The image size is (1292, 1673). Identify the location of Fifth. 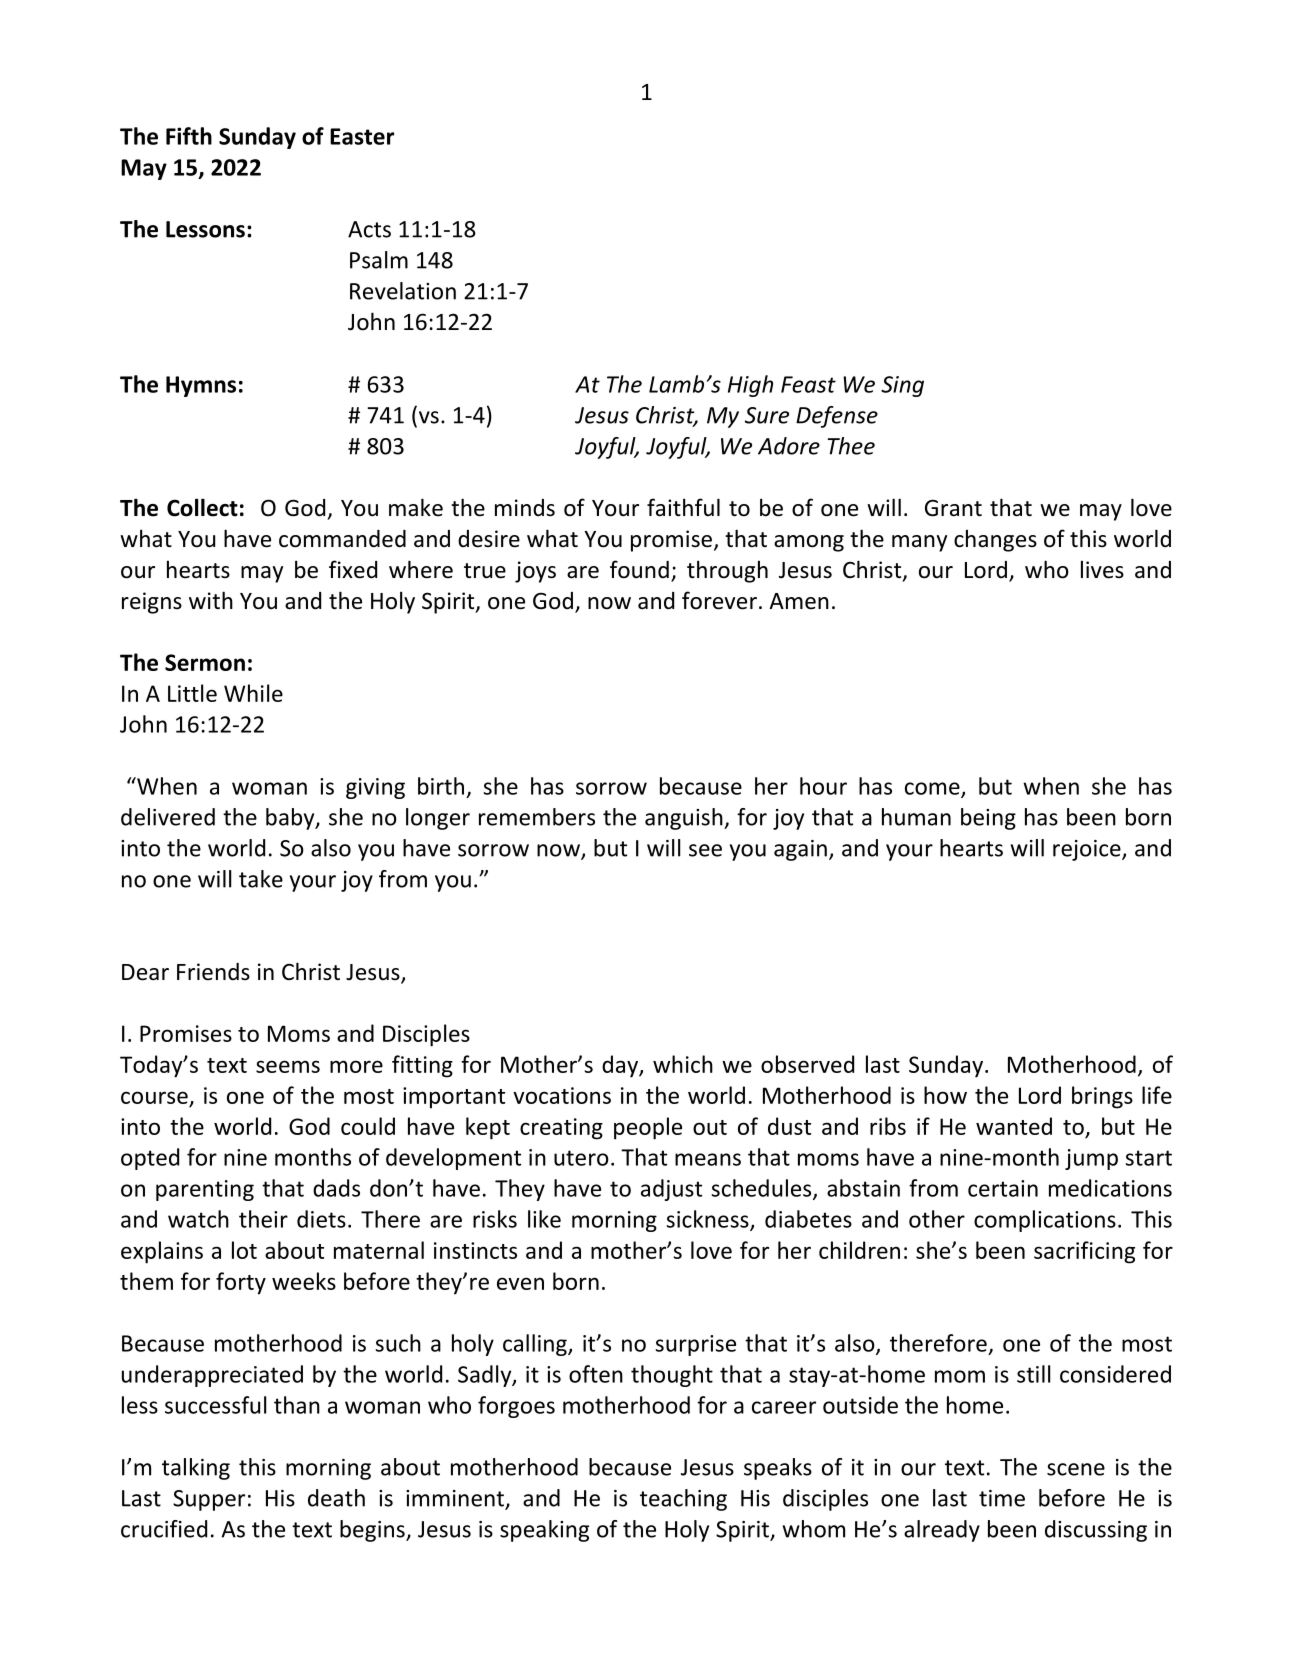
(189, 136).
